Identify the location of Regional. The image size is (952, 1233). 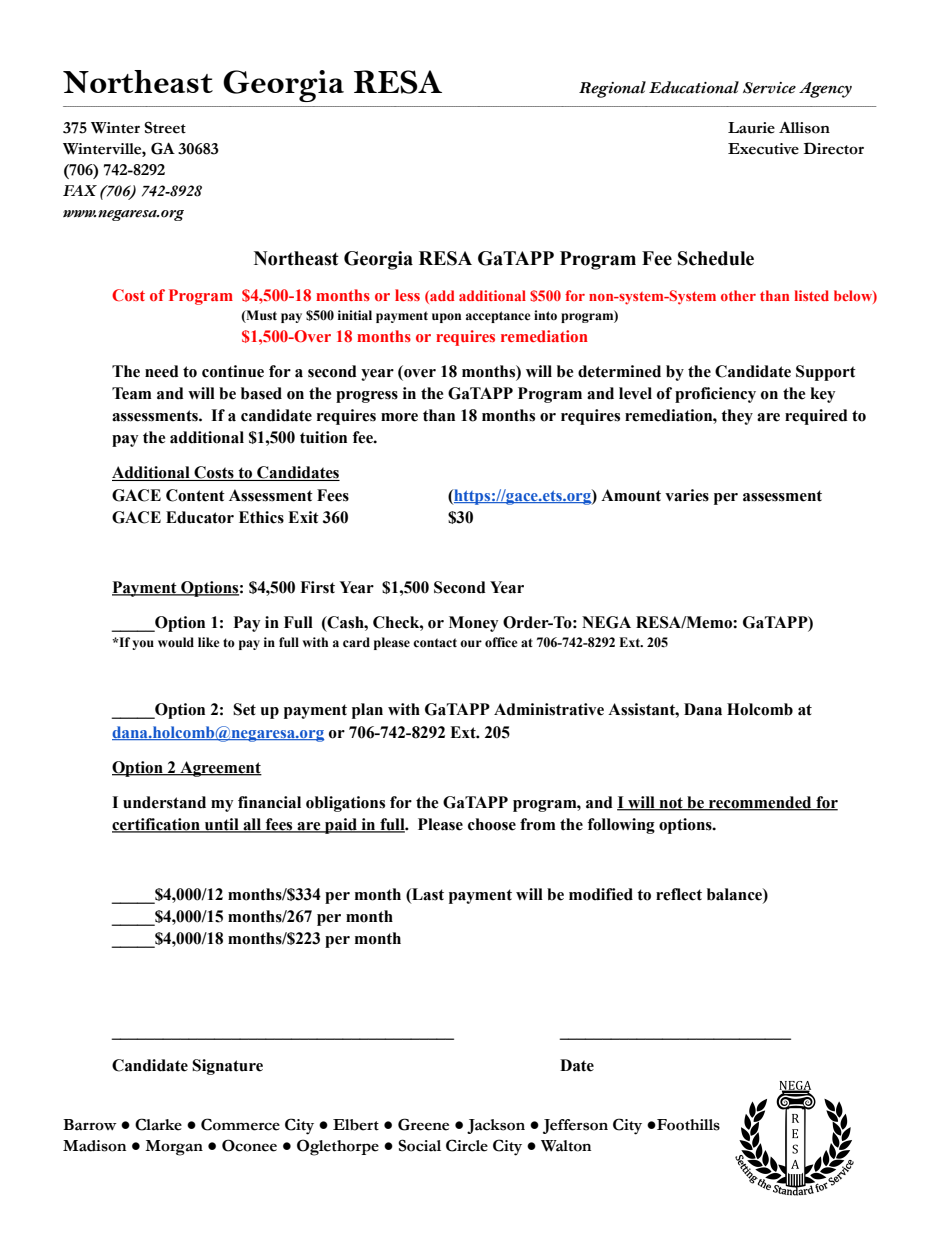
(612, 89).
